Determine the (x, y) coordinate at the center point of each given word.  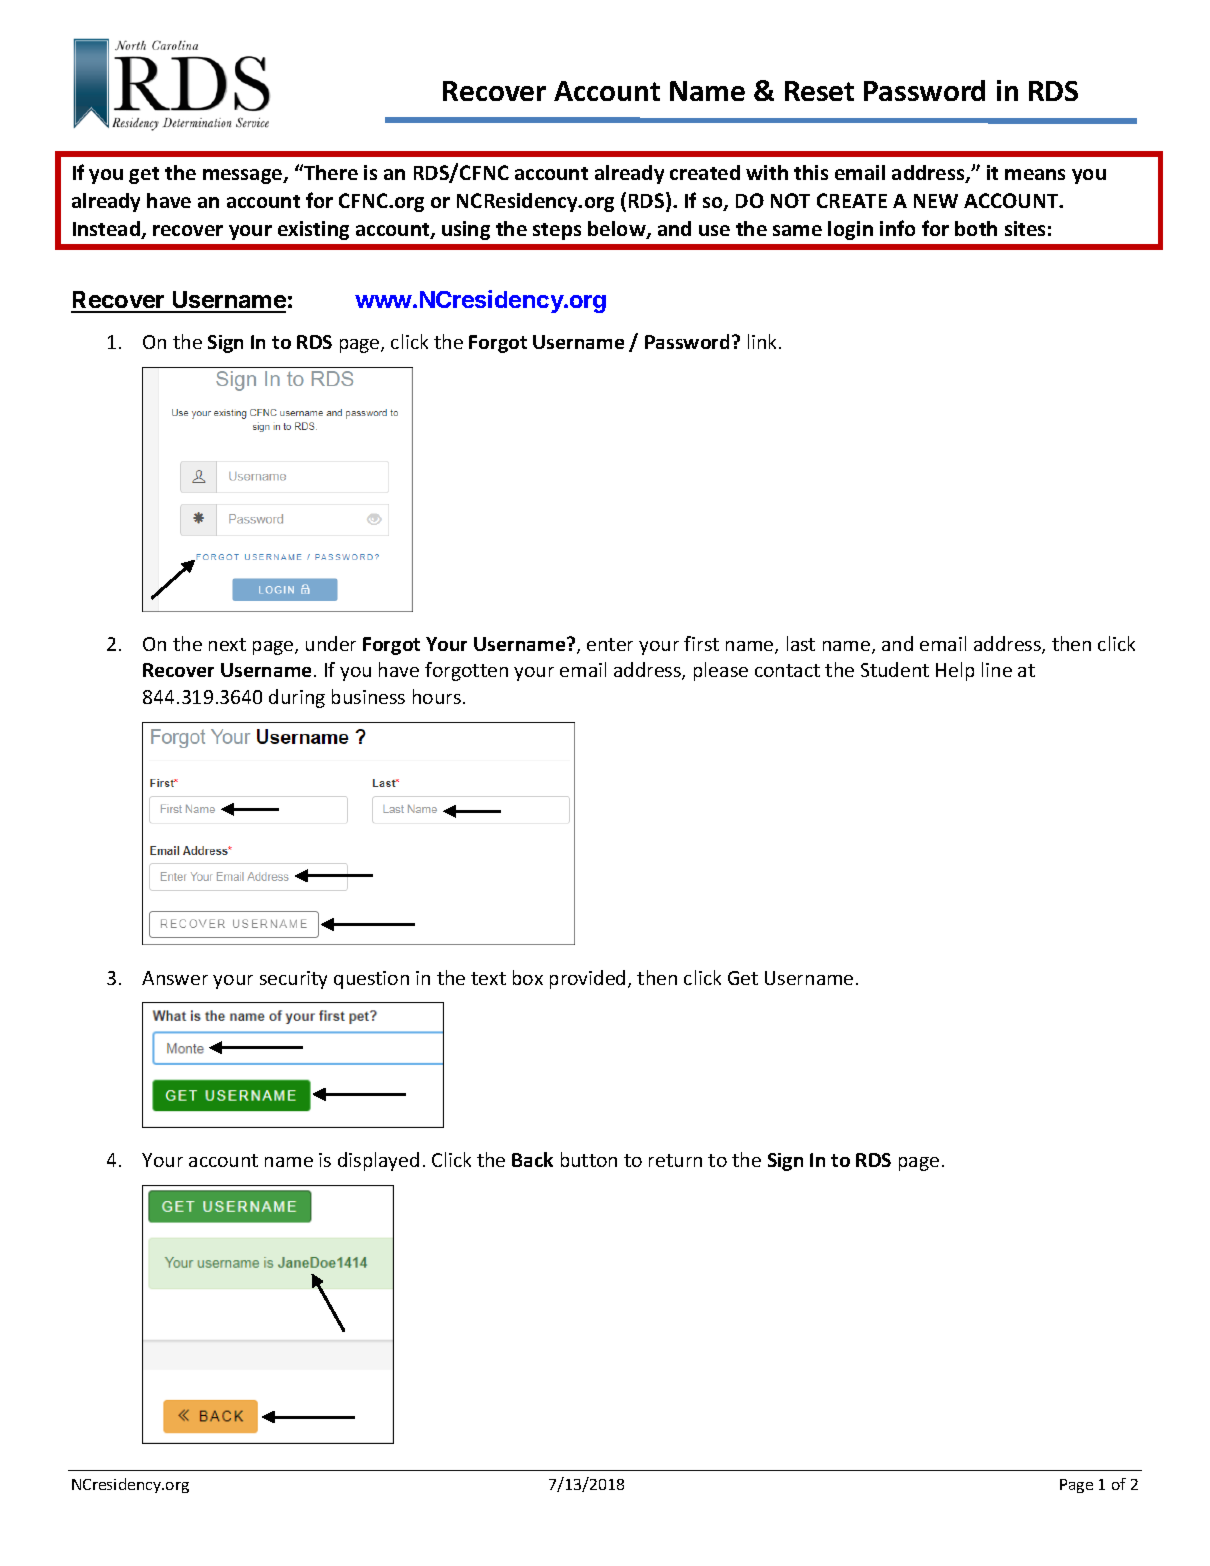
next (227, 644)
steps (557, 231)
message (244, 176)
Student (895, 669)
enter (610, 644)
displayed (378, 1161)
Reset (819, 91)
